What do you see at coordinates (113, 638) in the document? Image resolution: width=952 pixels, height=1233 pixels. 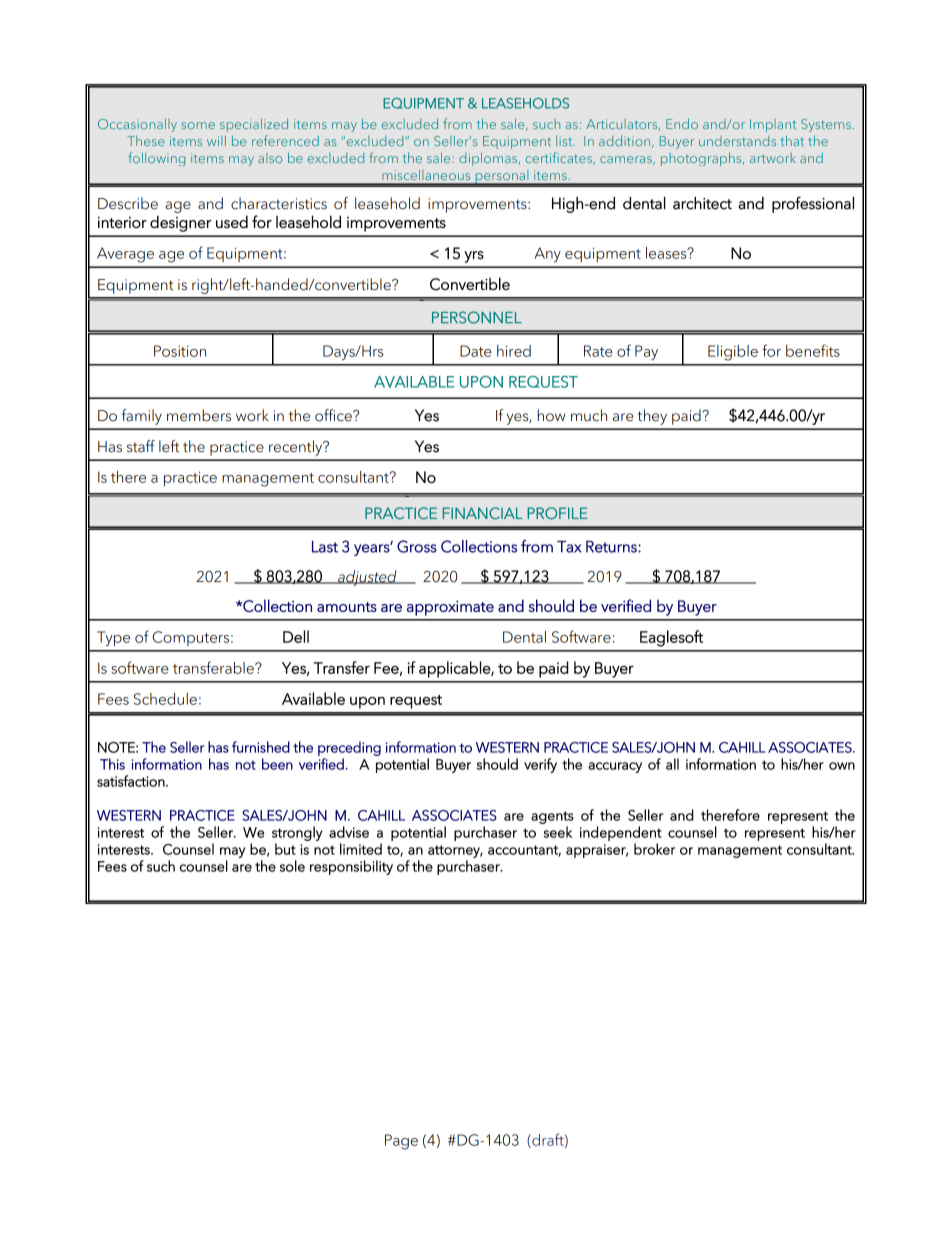 I see `Type` at bounding box center [113, 638].
